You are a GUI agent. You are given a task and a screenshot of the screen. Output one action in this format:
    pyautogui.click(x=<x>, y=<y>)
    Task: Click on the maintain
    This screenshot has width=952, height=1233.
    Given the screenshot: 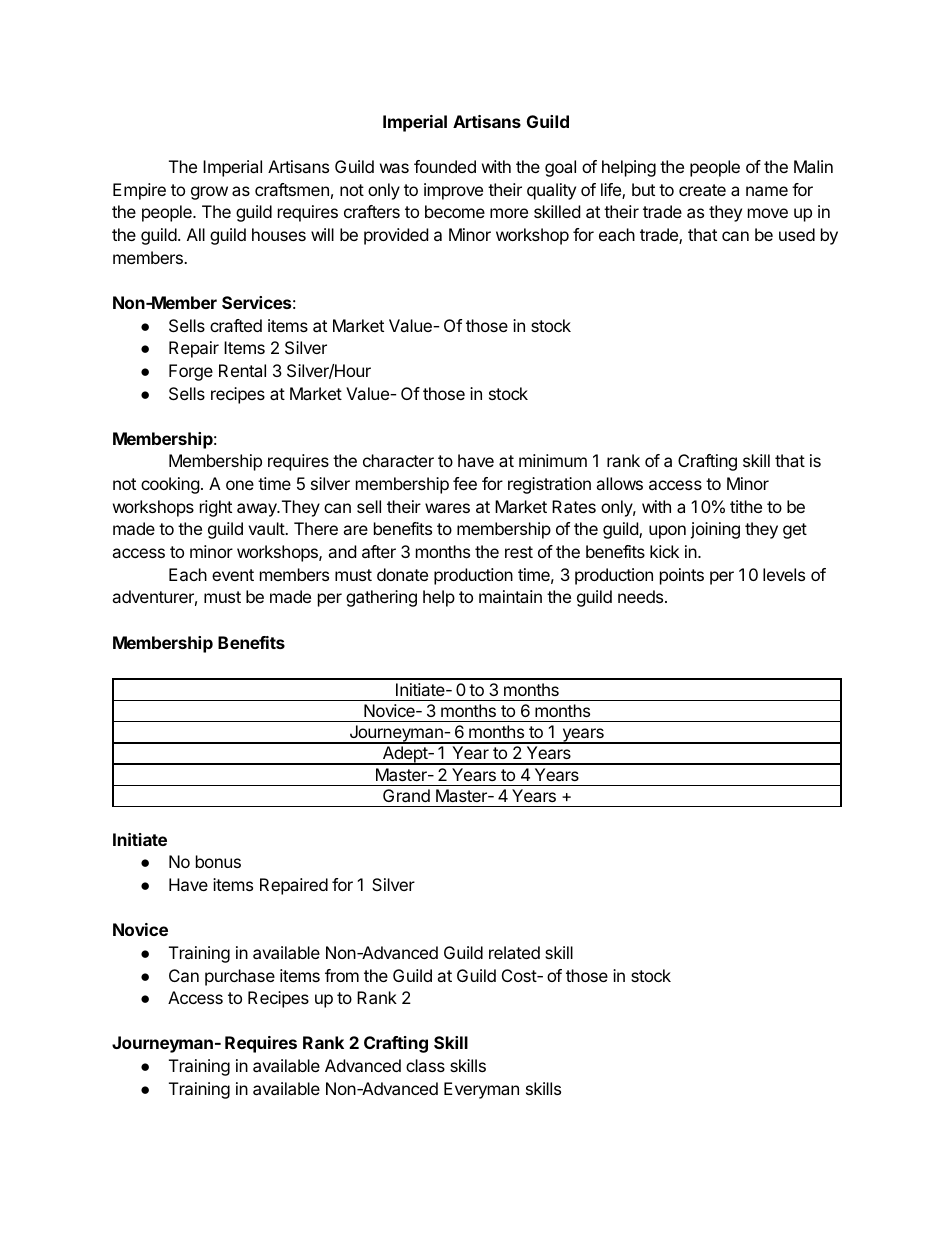 What is the action you would take?
    pyautogui.click(x=510, y=596)
